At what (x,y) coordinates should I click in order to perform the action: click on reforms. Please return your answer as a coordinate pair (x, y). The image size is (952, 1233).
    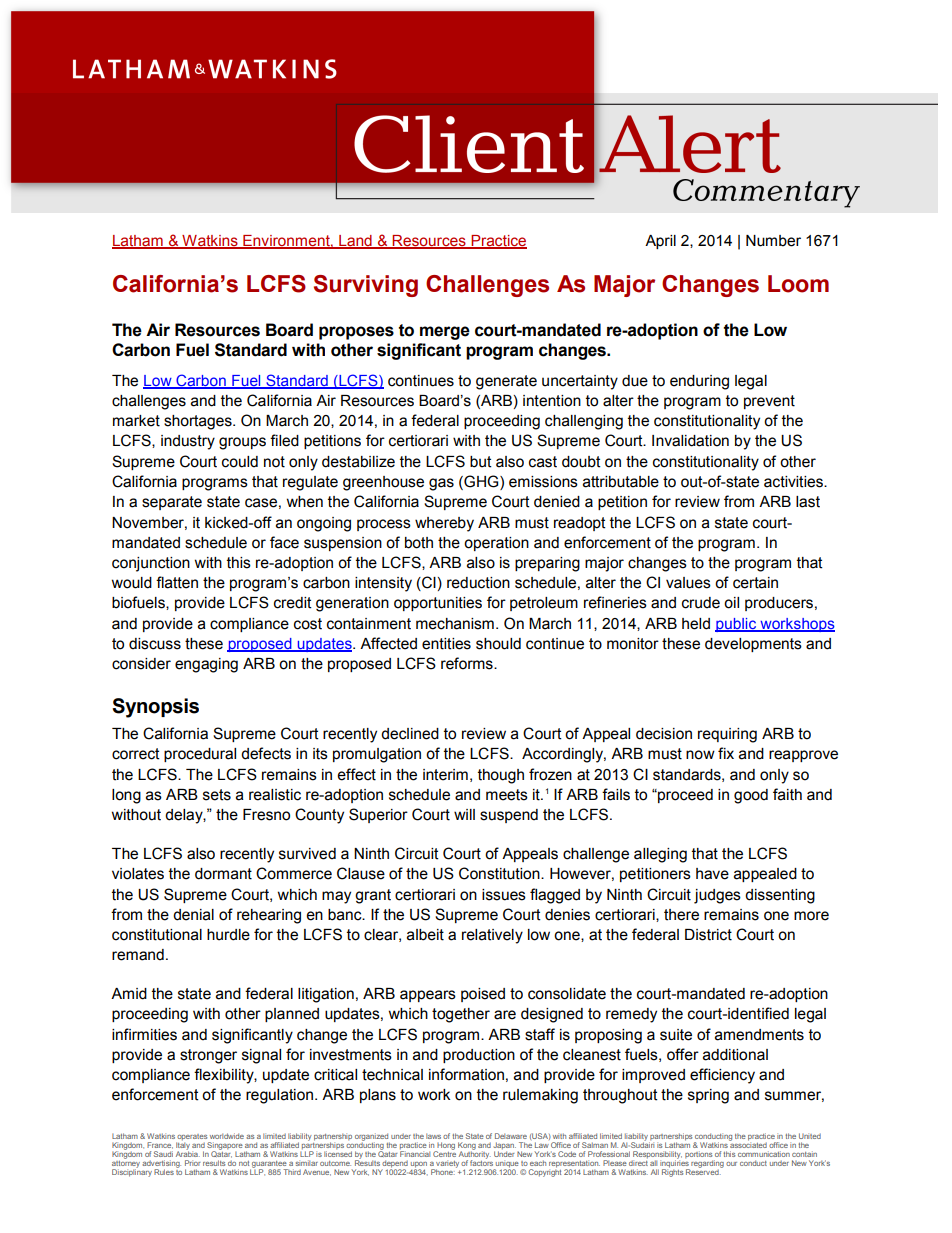
    Looking at the image, I should click on (468, 663).
